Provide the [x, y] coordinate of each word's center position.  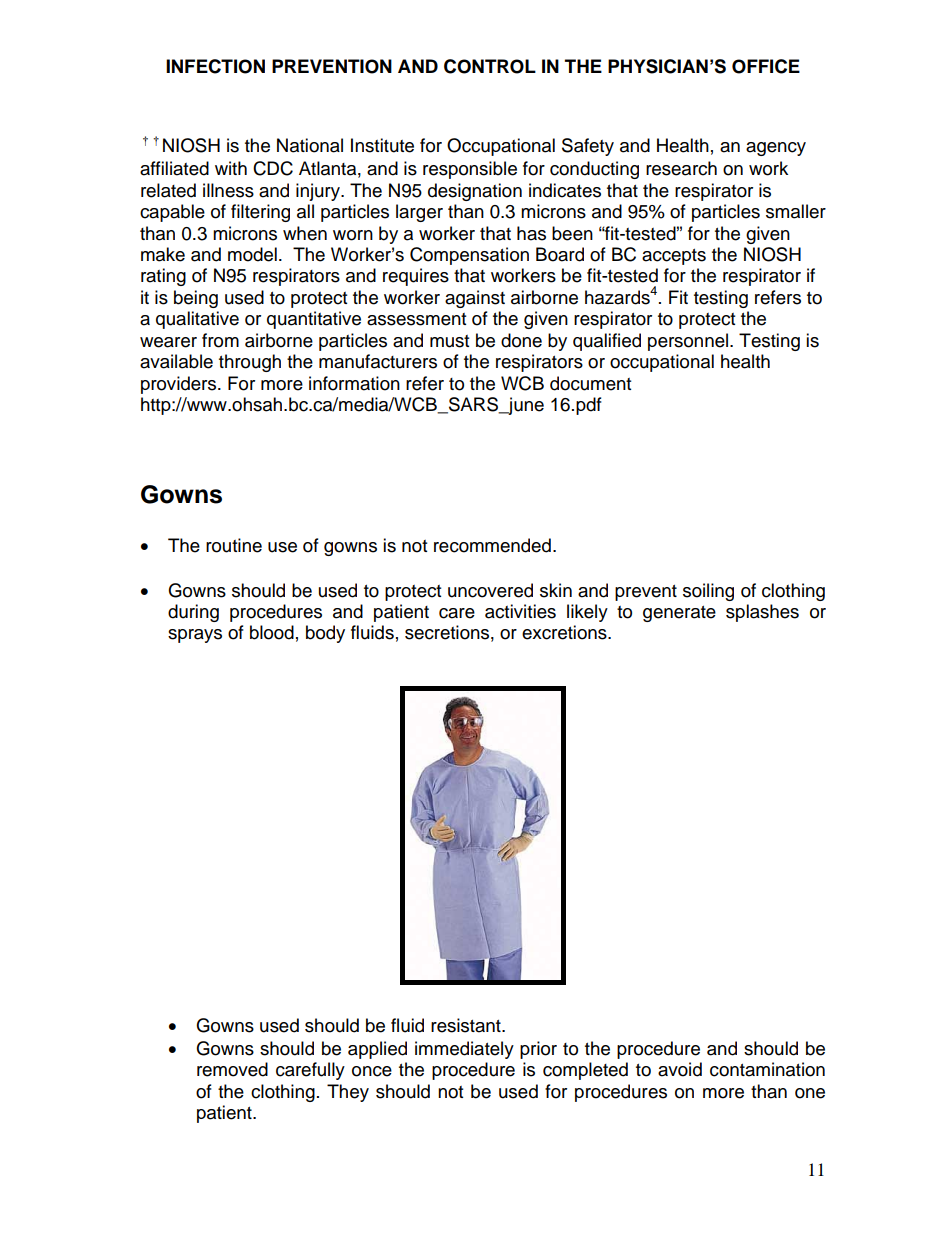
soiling [708, 592]
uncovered [490, 590]
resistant [467, 1025]
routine [234, 545]
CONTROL [490, 66]
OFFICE [766, 66]
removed [232, 1069]
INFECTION [215, 66]
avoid [680, 1069]
